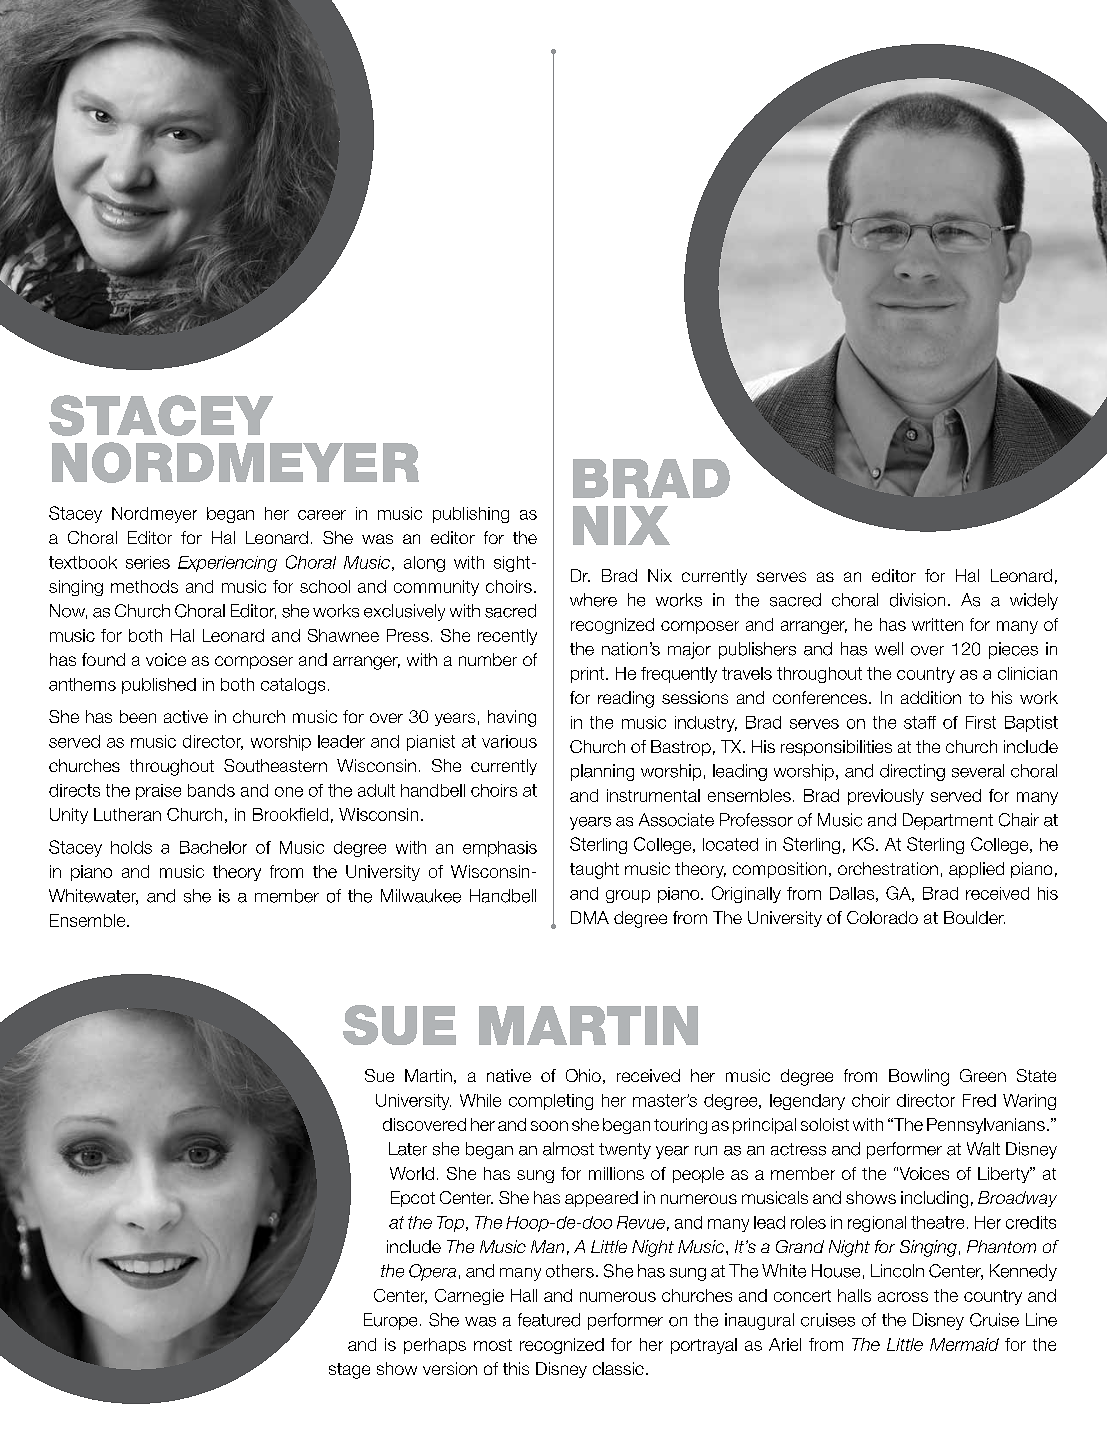 Image resolution: width=1107 pixels, height=1433 pixels. Describe the element at coordinates (213, 847) in the screenshot. I see `Bachelor` at that location.
